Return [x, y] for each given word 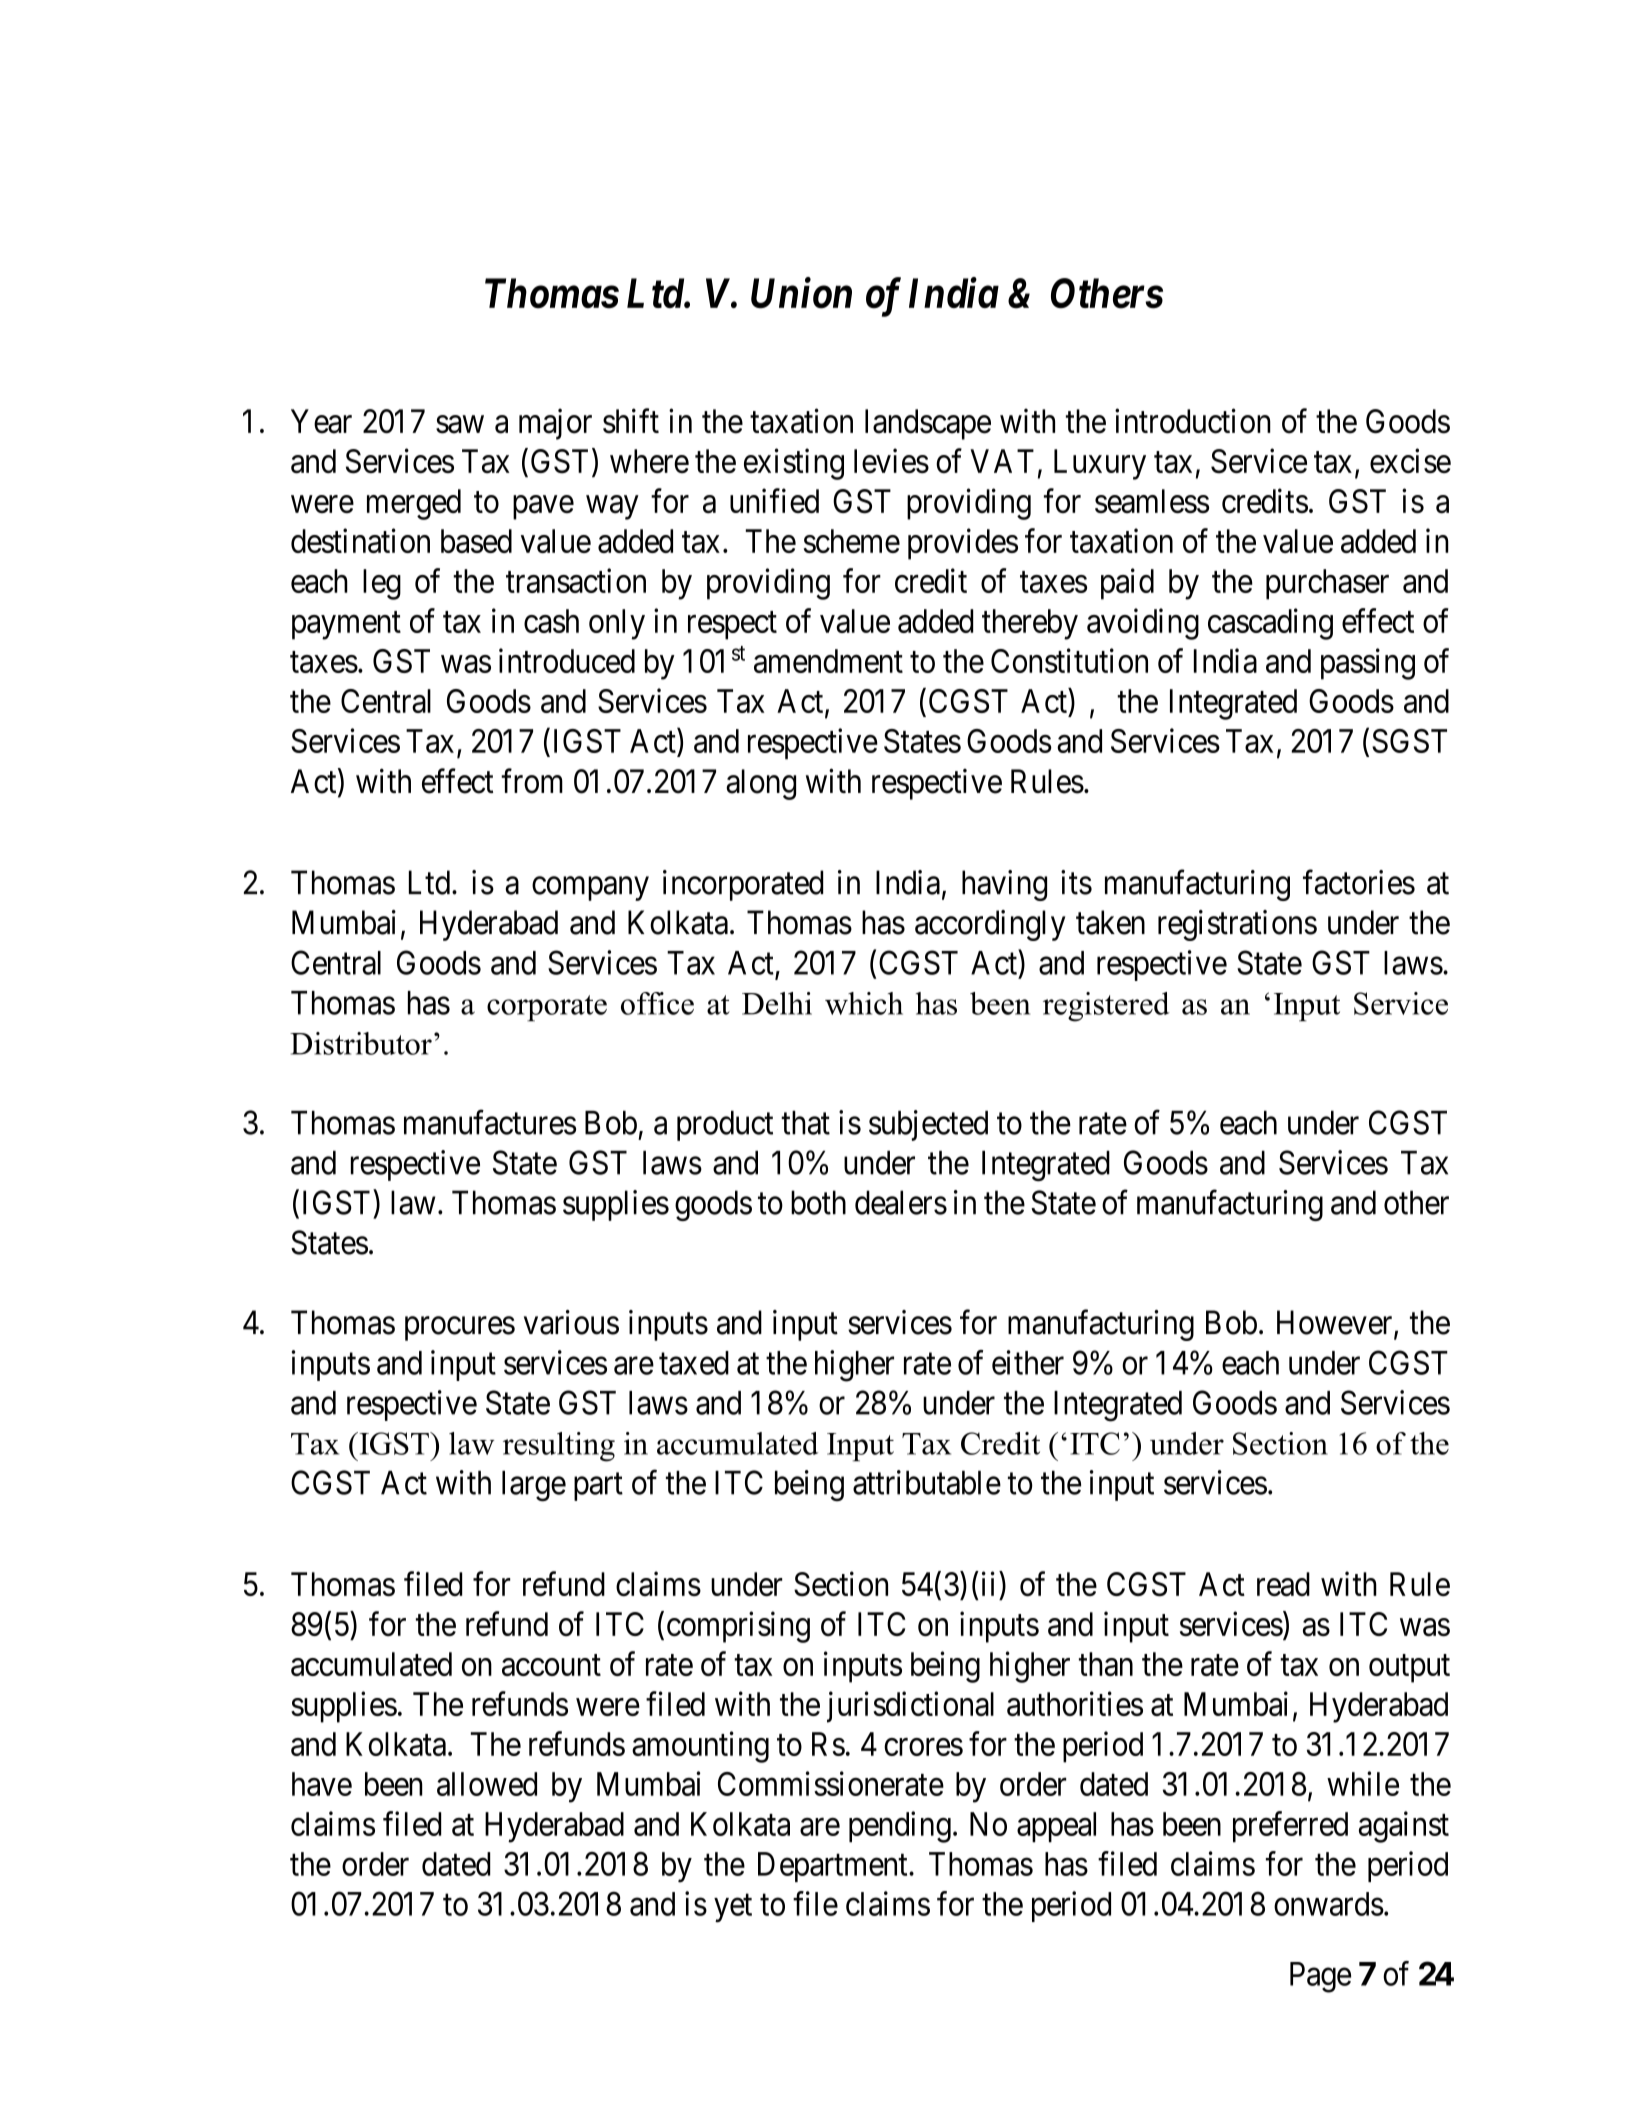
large [534, 1486]
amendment [828, 661]
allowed [487, 1784]
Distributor [361, 1043]
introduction [1193, 421]
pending [900, 1827]
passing [1368, 664]
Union [801, 293]
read [1283, 1584]
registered [1106, 1007]
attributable [927, 1482]
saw [460, 425]
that [805, 1122]
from [532, 781]
